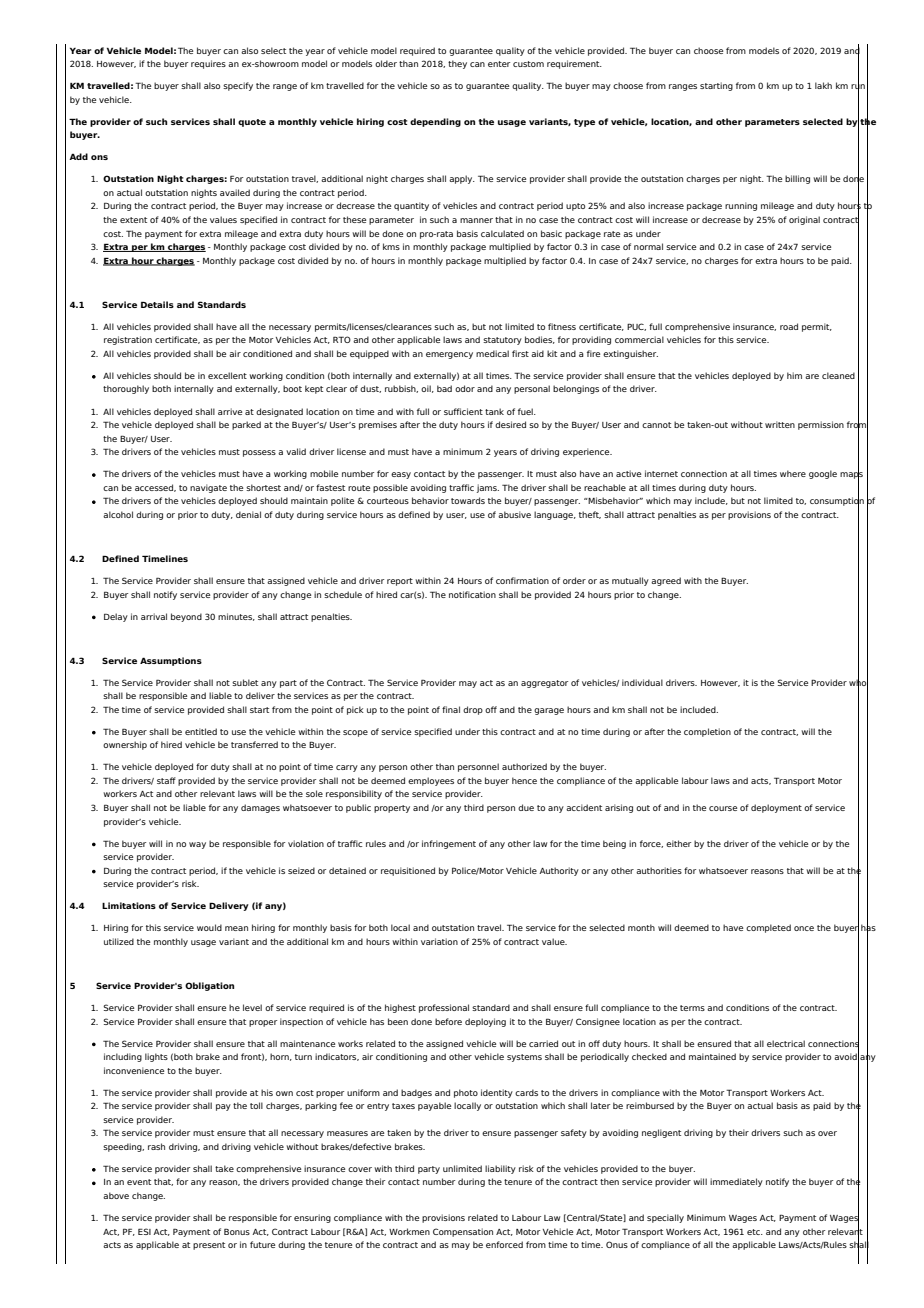  What do you see at coordinates (238, 86) in the page?
I see `specify` at bounding box center [238, 86].
